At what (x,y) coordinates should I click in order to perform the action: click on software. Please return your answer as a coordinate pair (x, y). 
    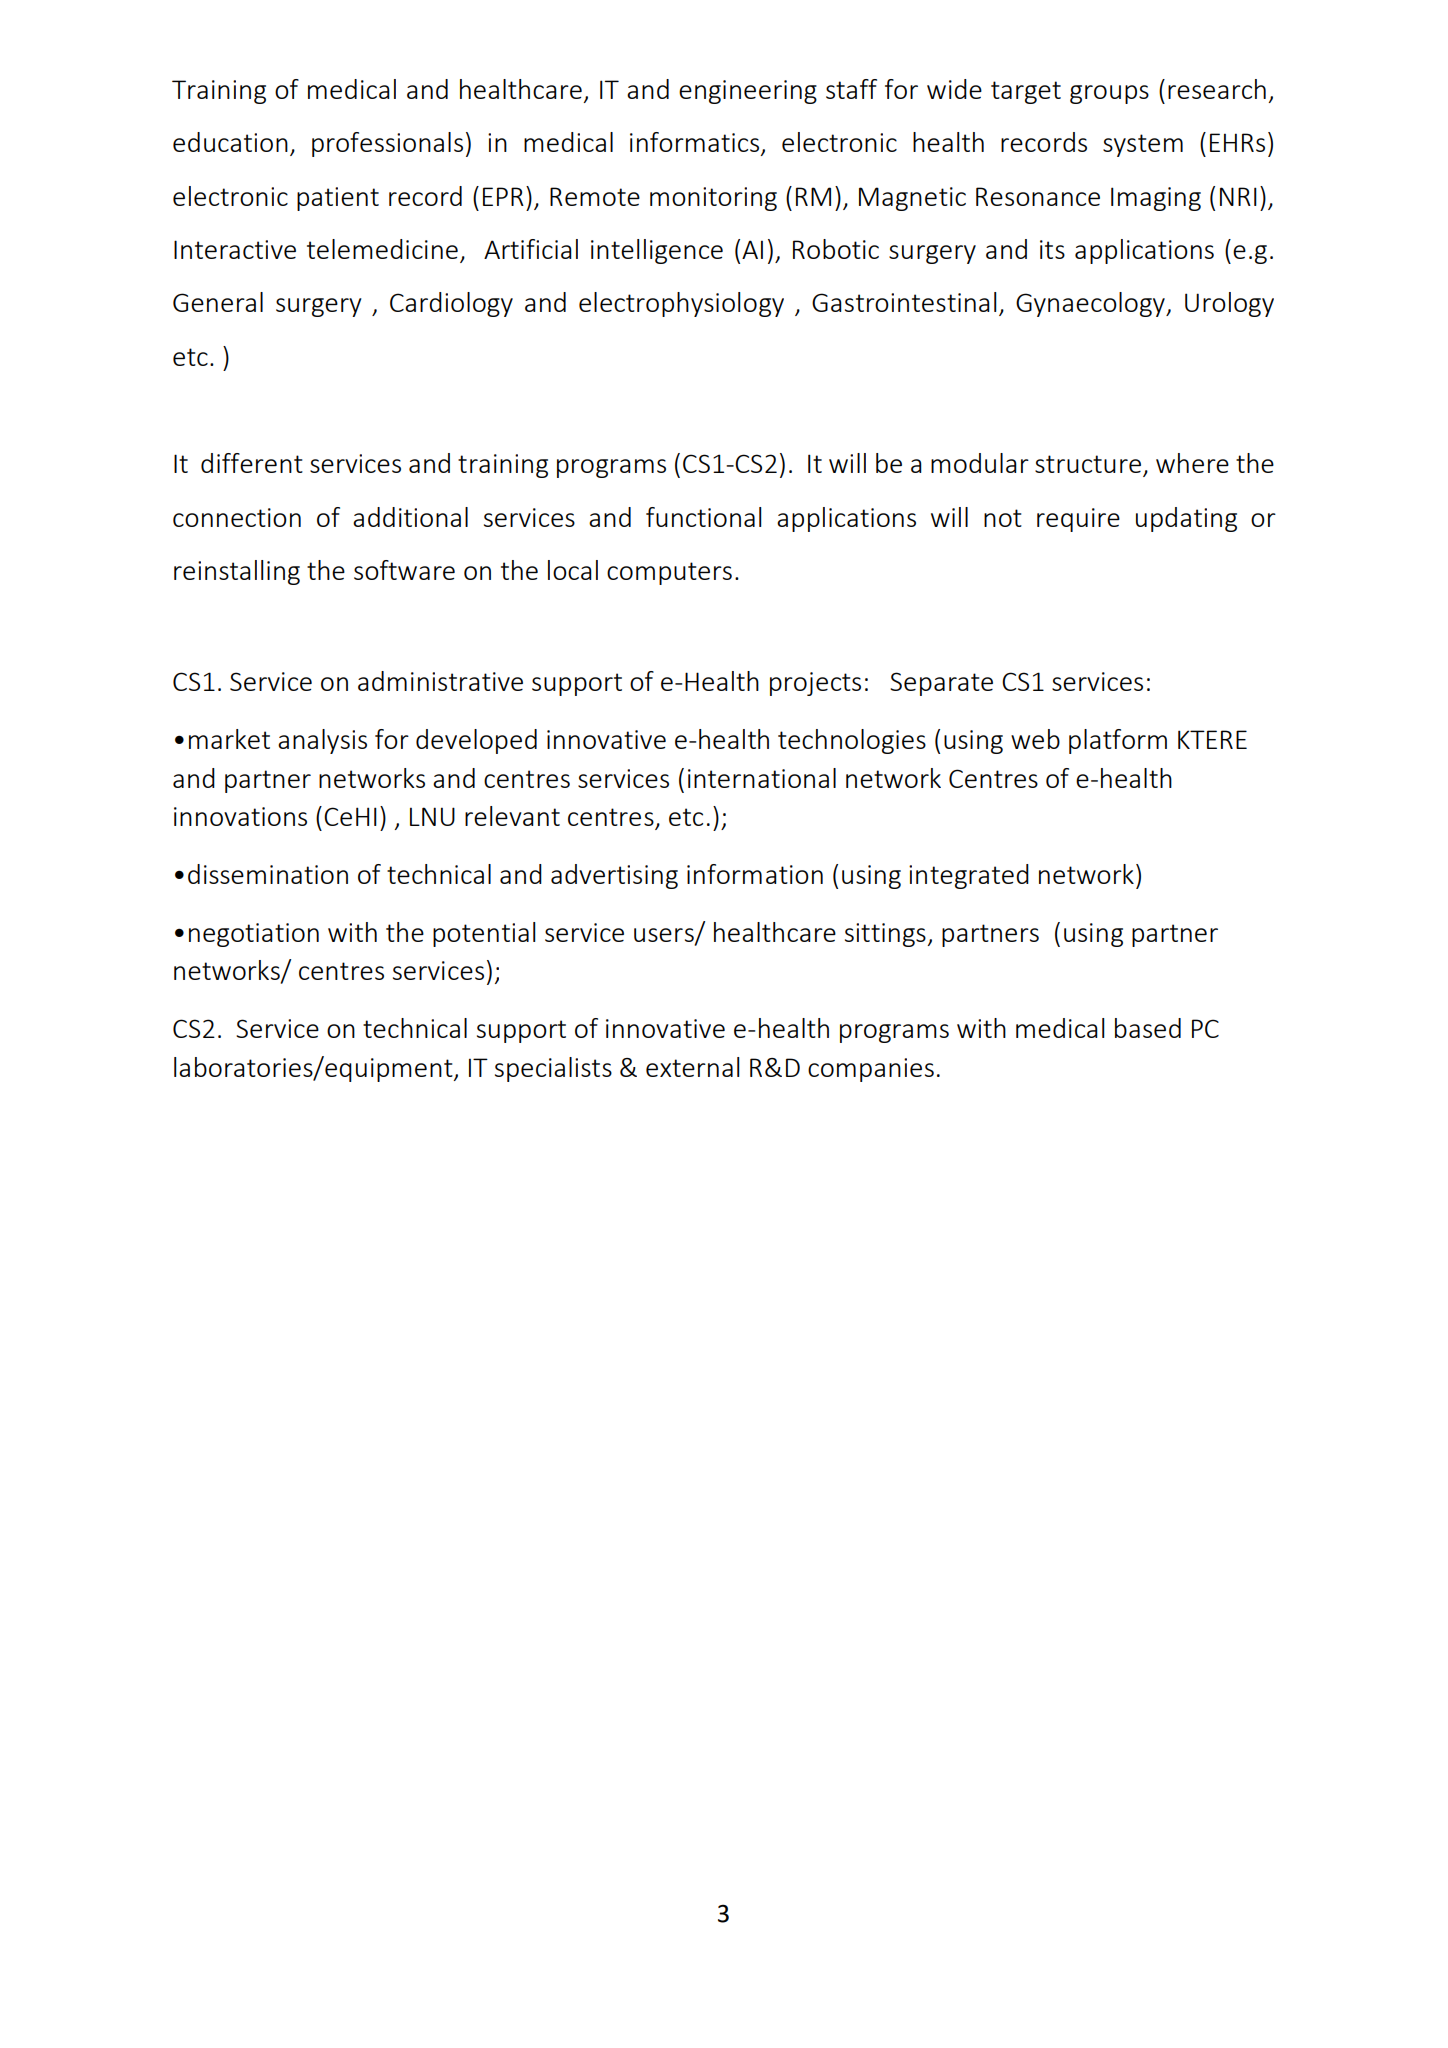
    Looking at the image, I should click on (404, 570).
